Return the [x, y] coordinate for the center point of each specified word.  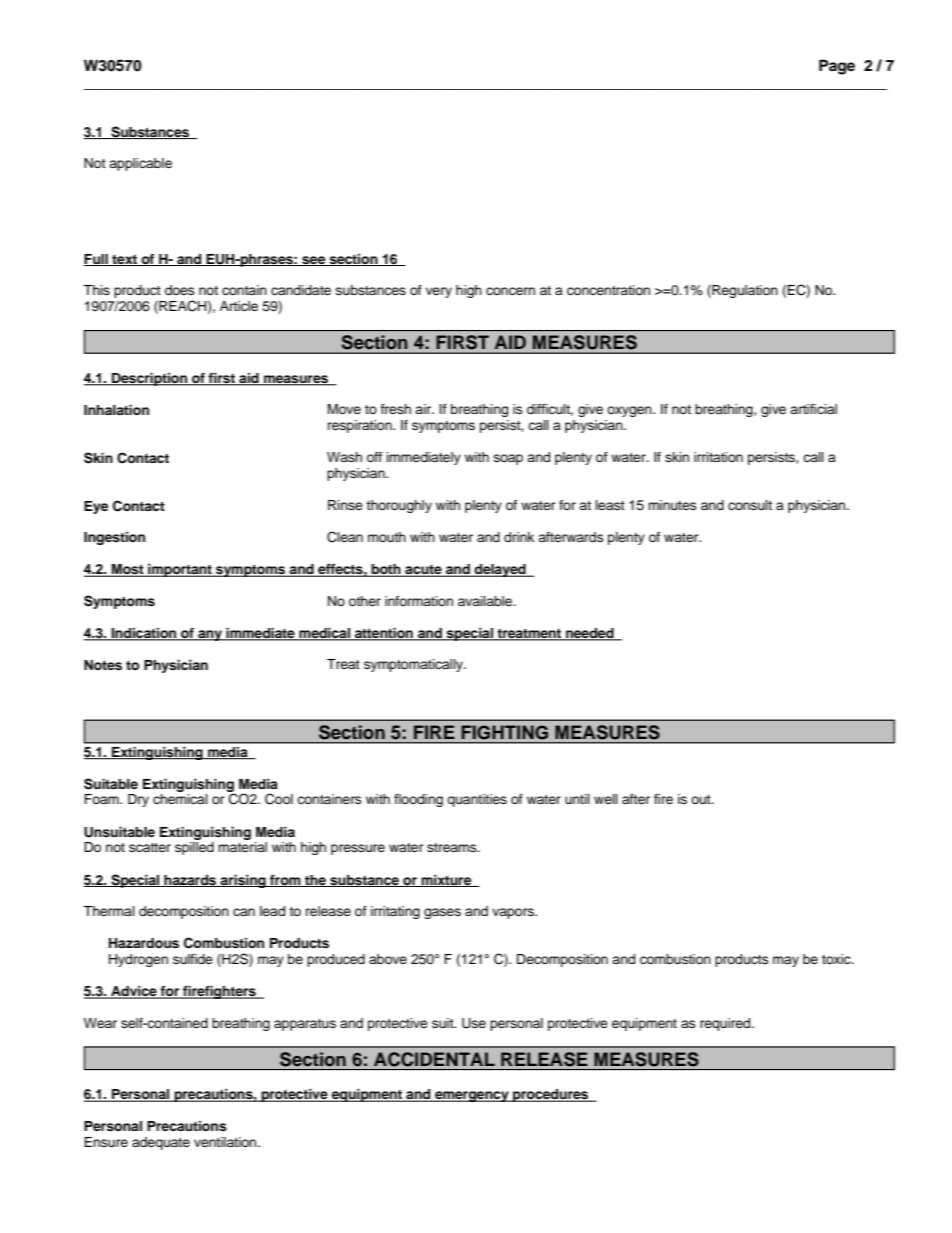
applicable [140, 164]
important [180, 570]
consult [750, 505]
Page [837, 67]
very [439, 292]
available [486, 601]
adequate [161, 1143]
